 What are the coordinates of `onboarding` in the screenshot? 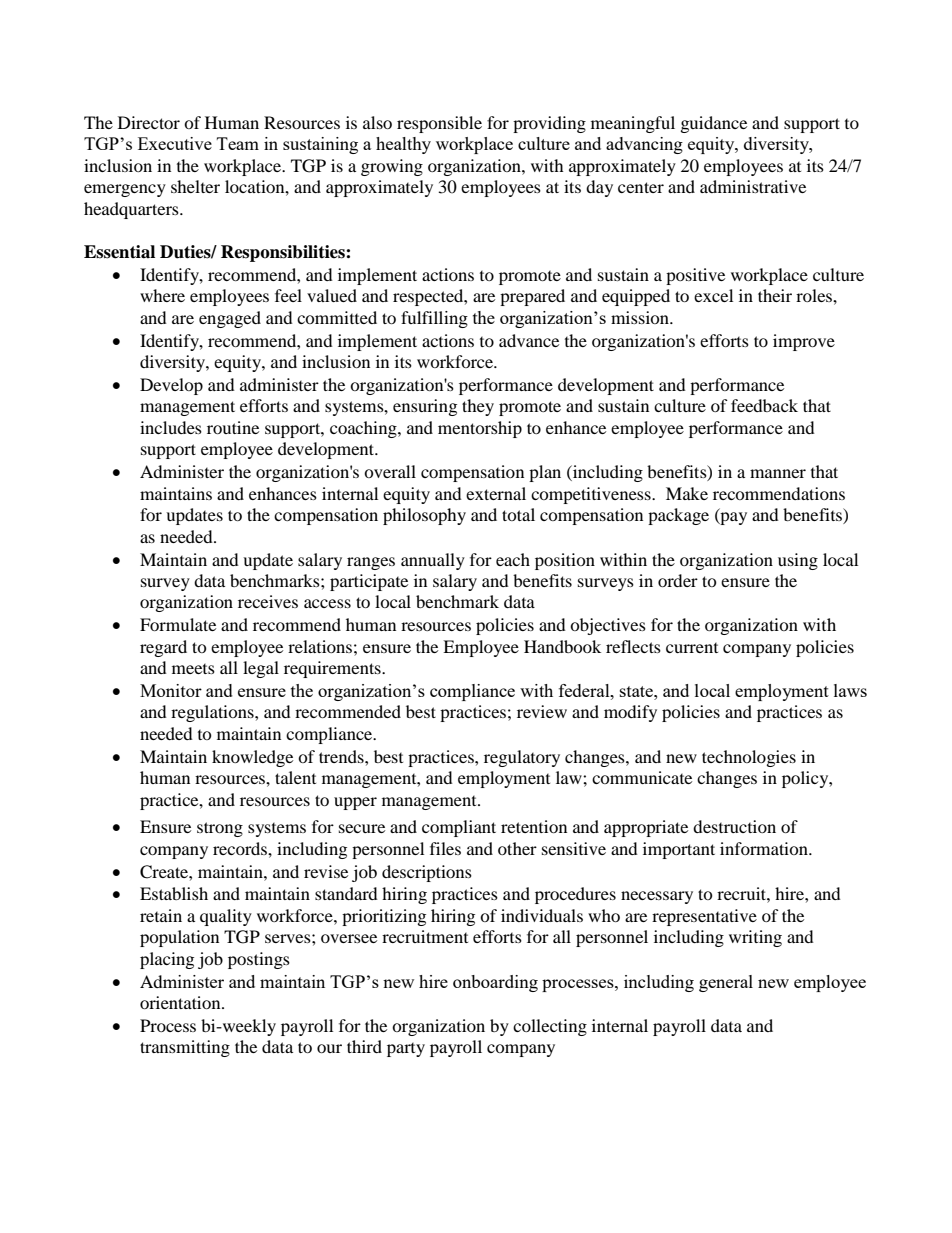 It's located at (495, 983).
